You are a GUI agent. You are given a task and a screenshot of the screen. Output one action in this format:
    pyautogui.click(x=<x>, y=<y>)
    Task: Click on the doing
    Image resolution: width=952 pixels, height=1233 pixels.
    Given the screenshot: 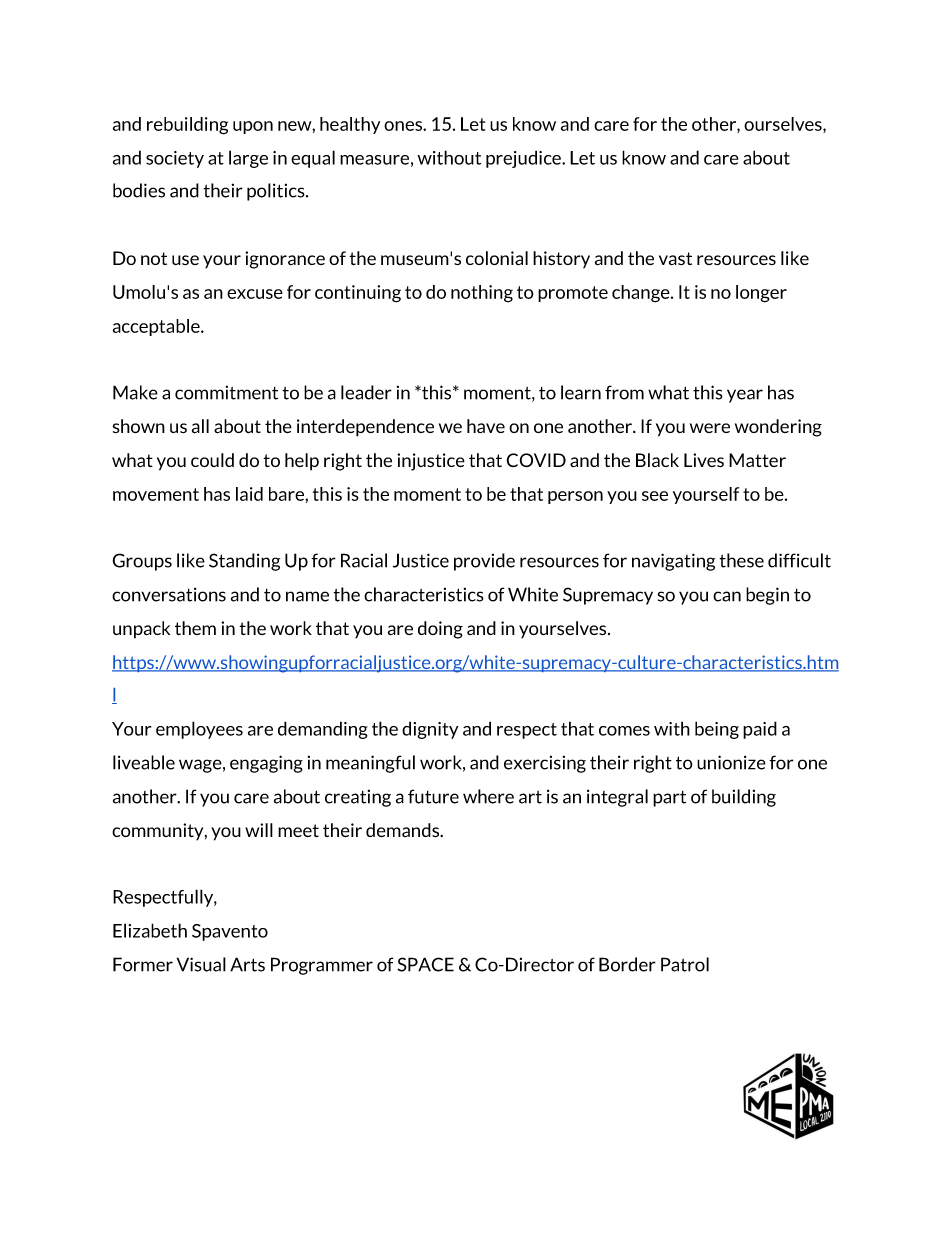 What is the action you would take?
    pyautogui.click(x=440, y=630)
